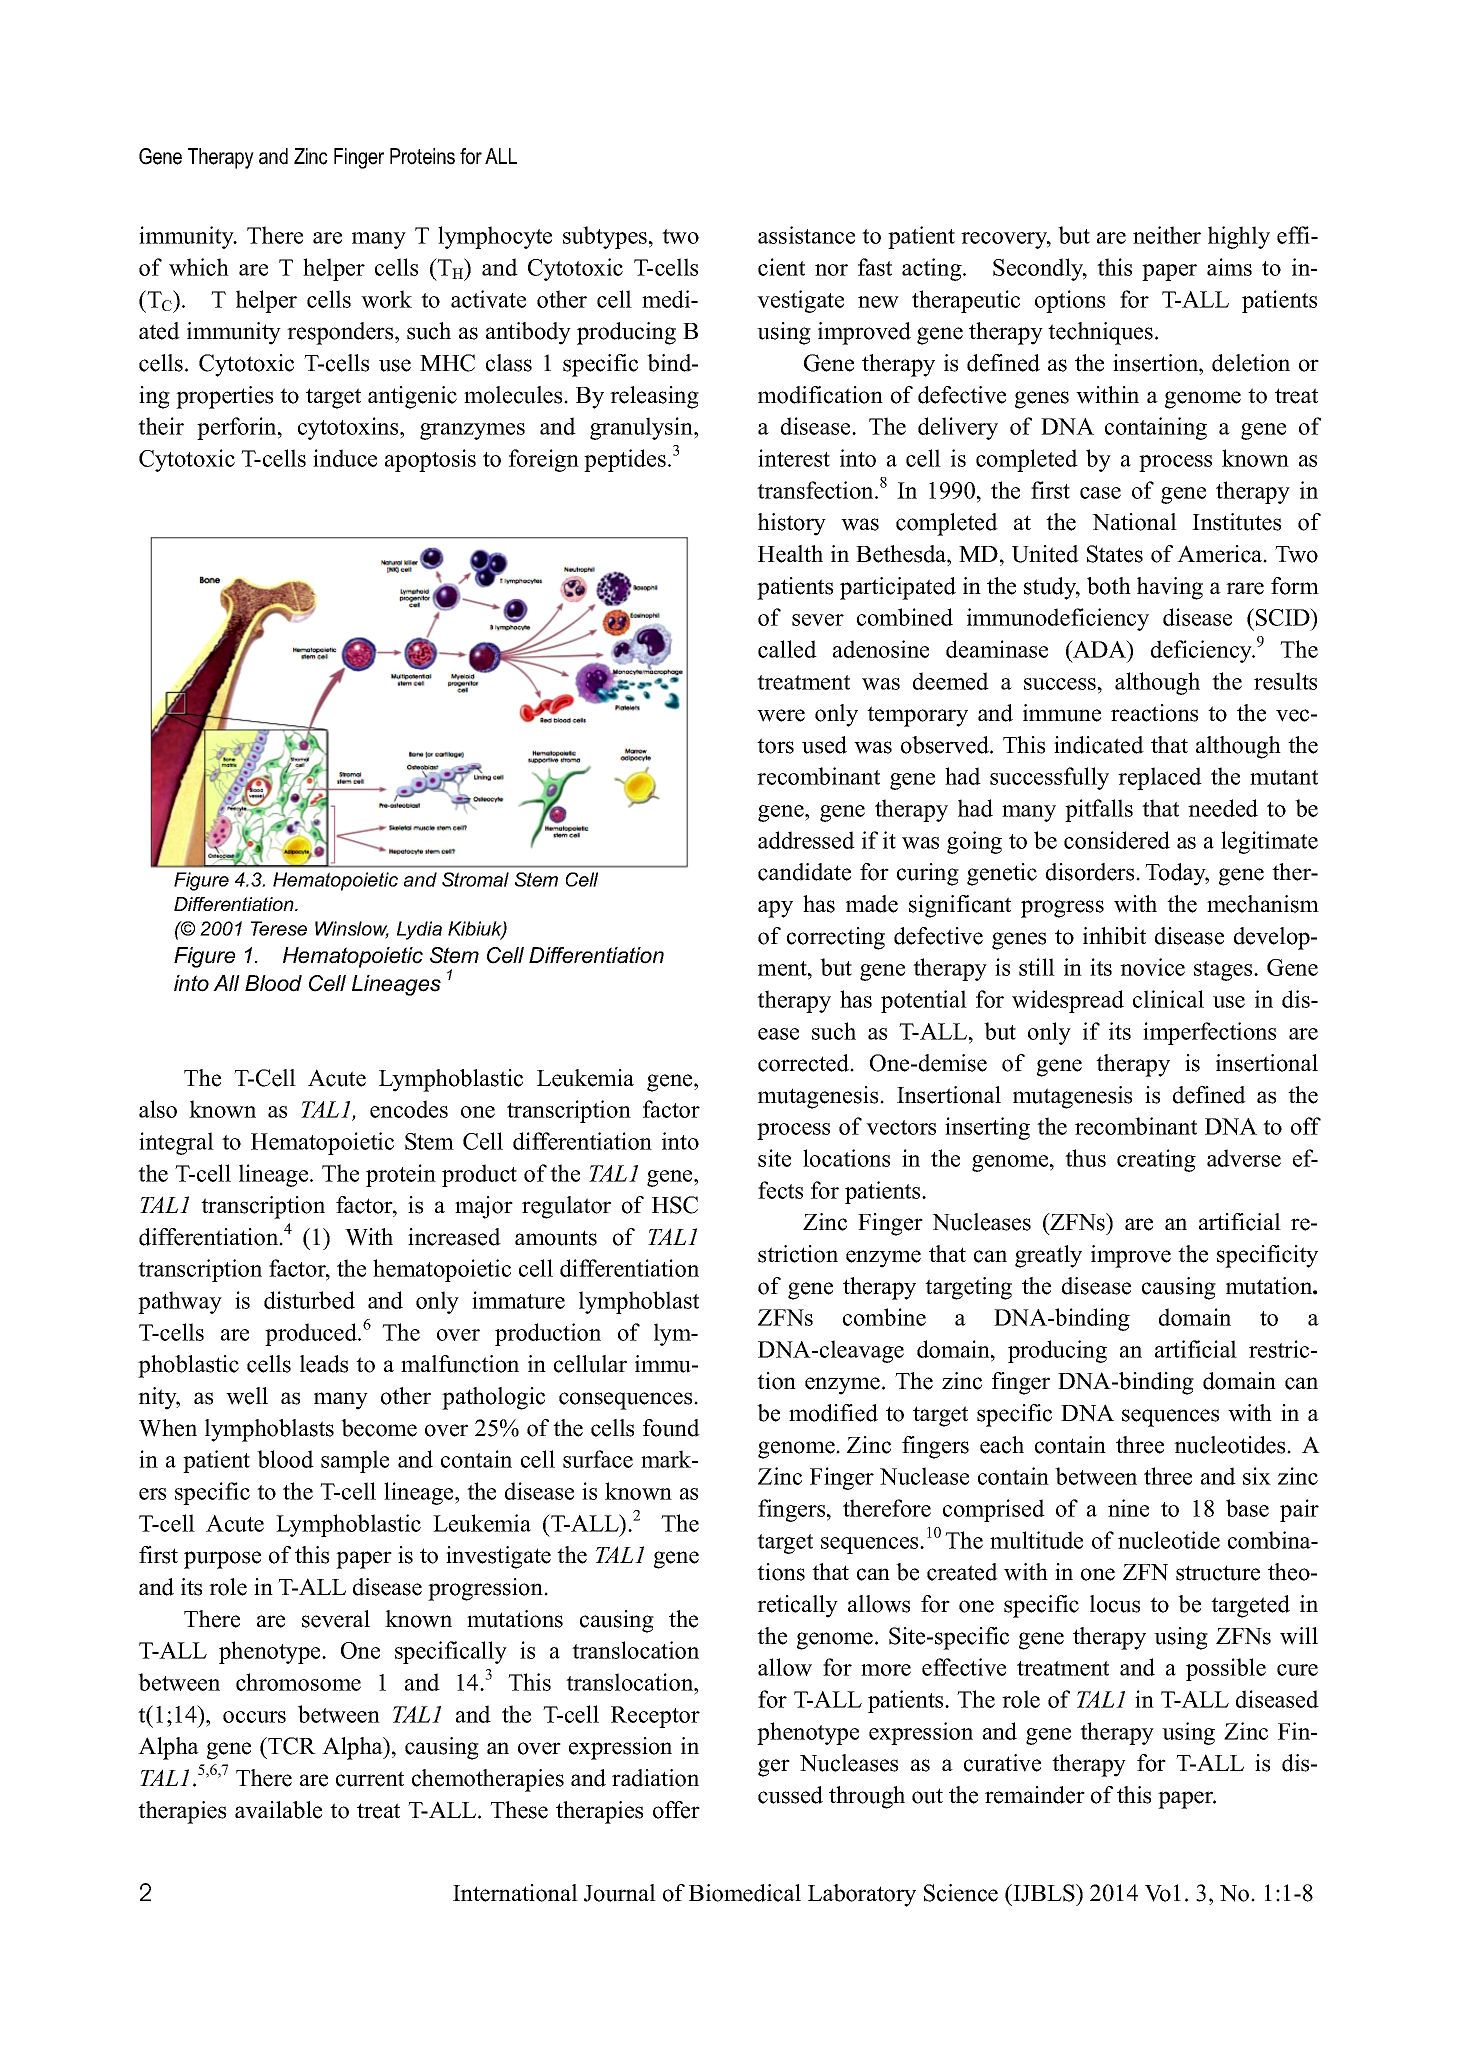  I want to click on aims, so click(1229, 267).
